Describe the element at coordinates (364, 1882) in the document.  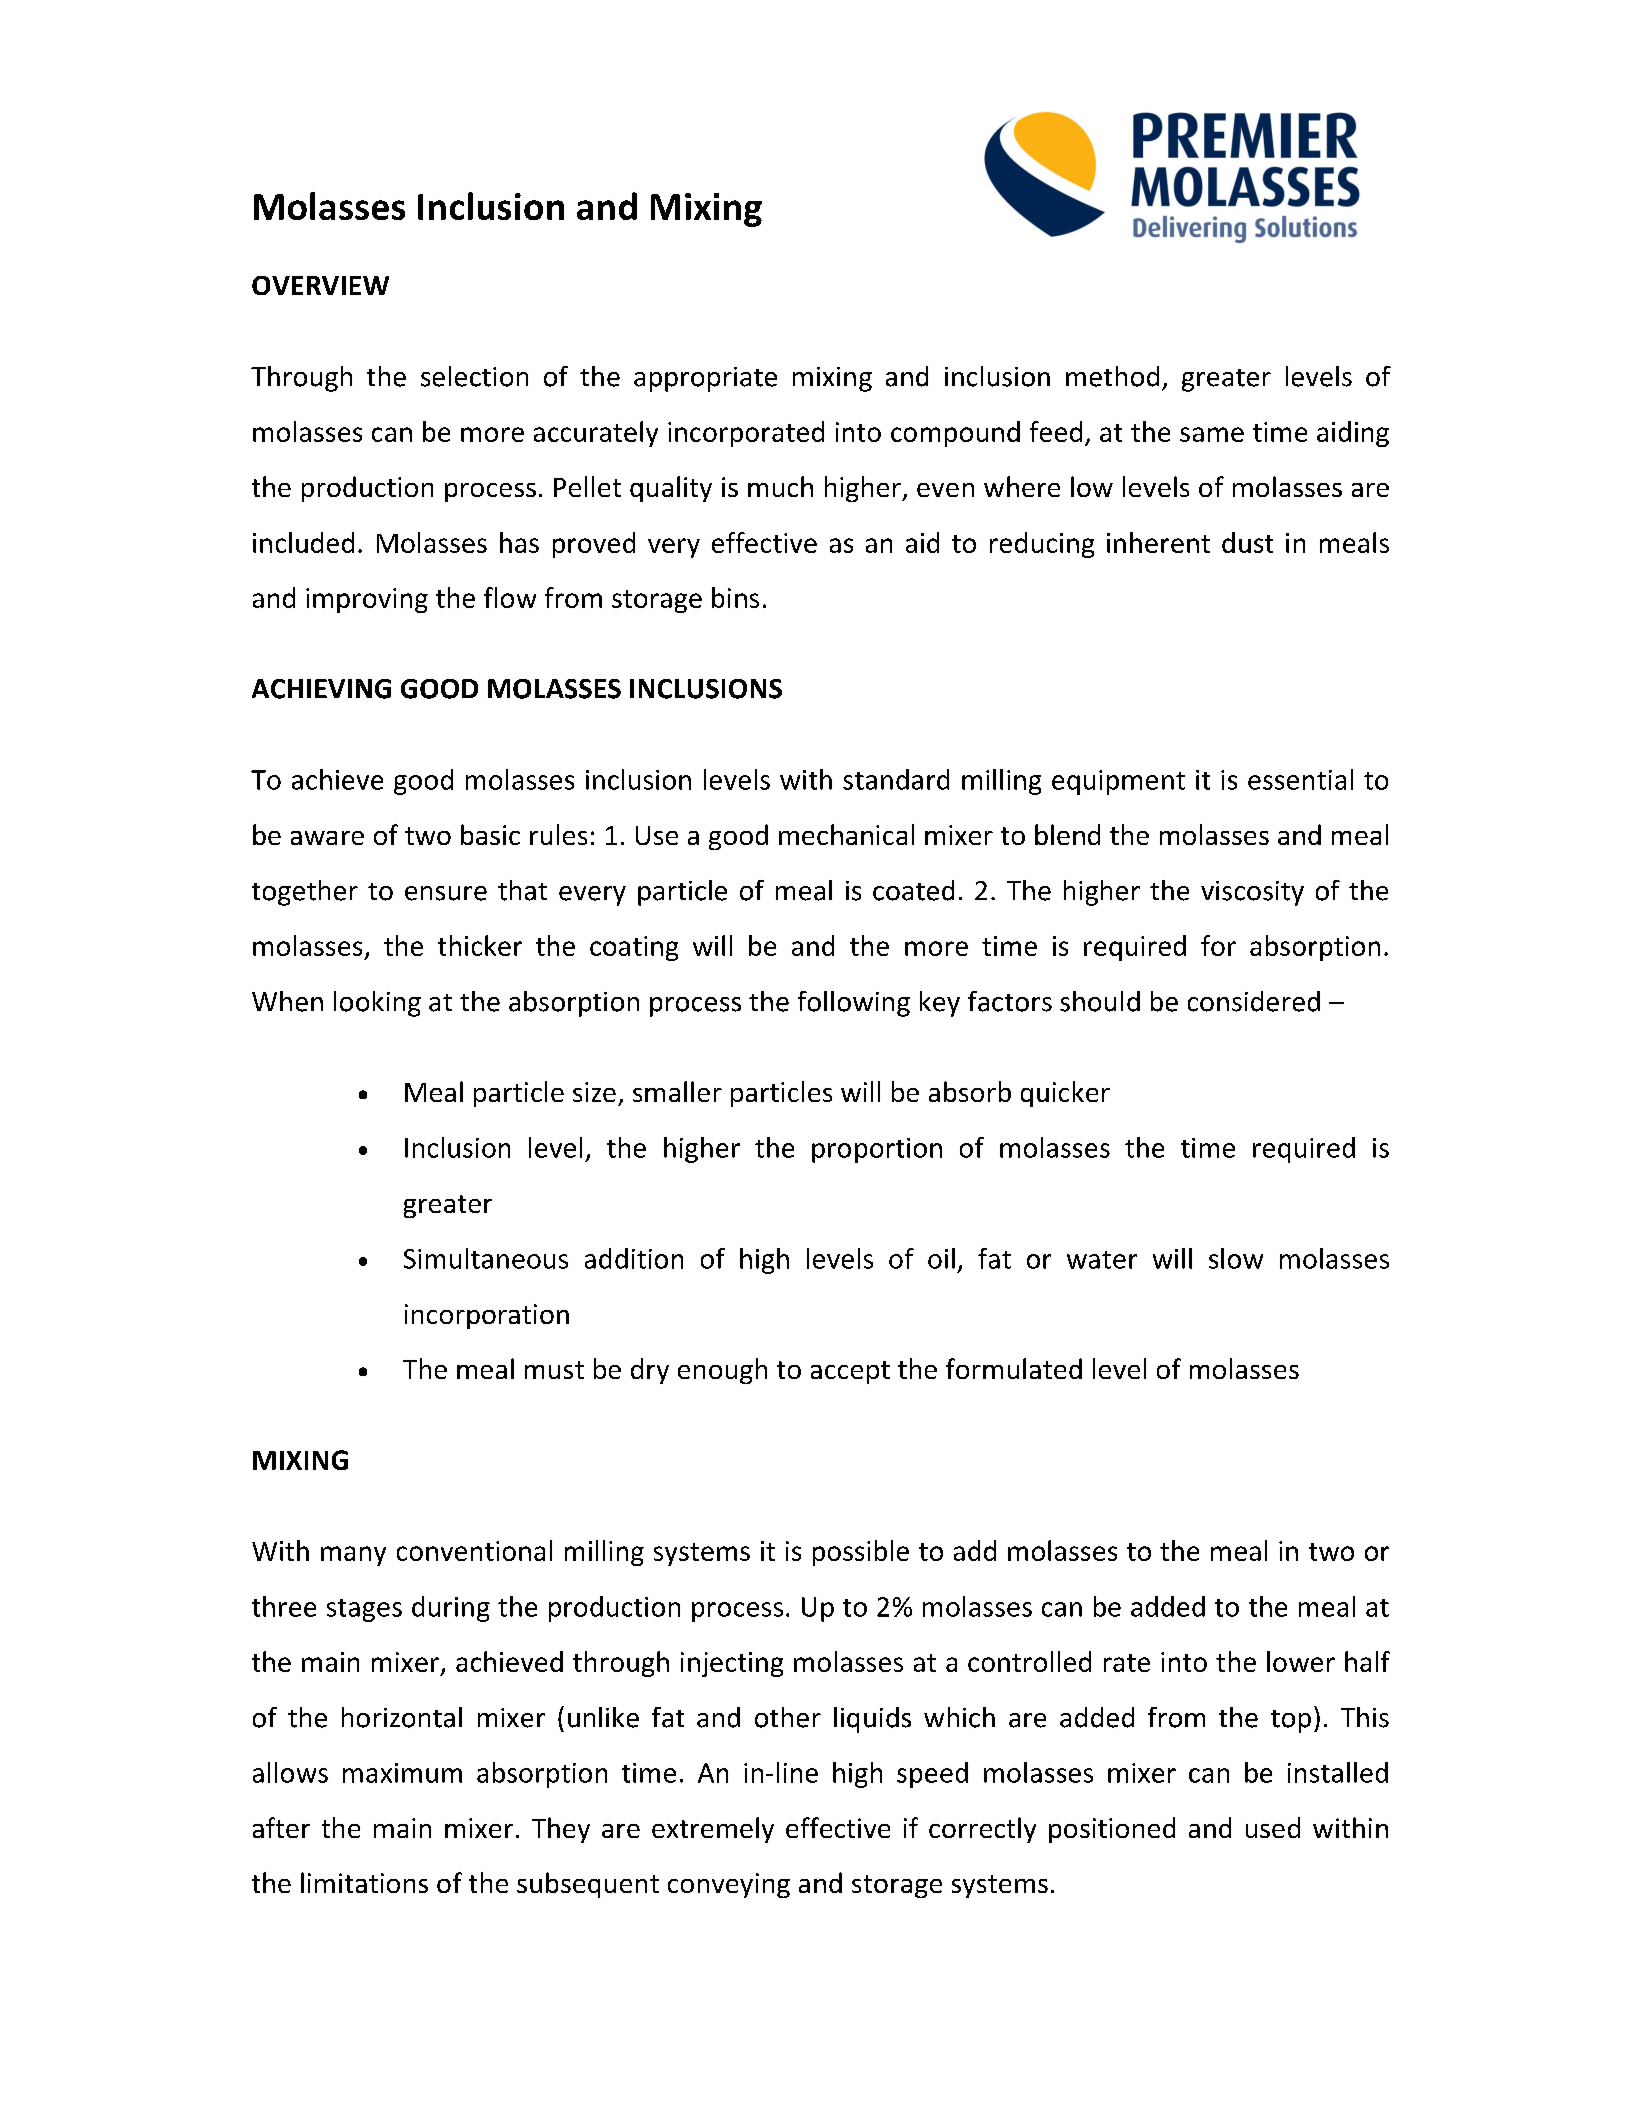
I see `limitations` at that location.
